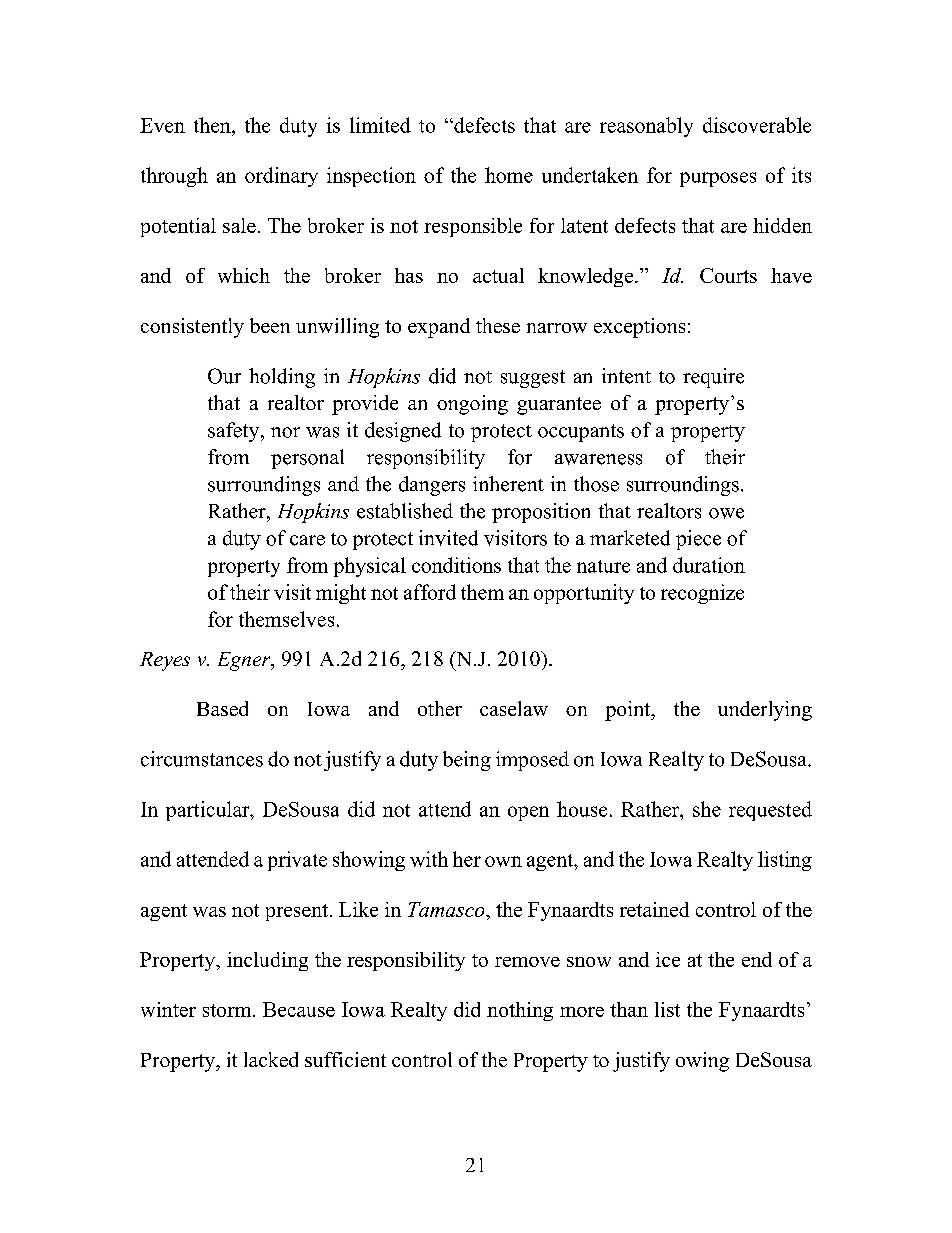 The height and width of the screenshot is (1233, 952). What do you see at coordinates (213, 125) in the screenshot?
I see `then` at bounding box center [213, 125].
